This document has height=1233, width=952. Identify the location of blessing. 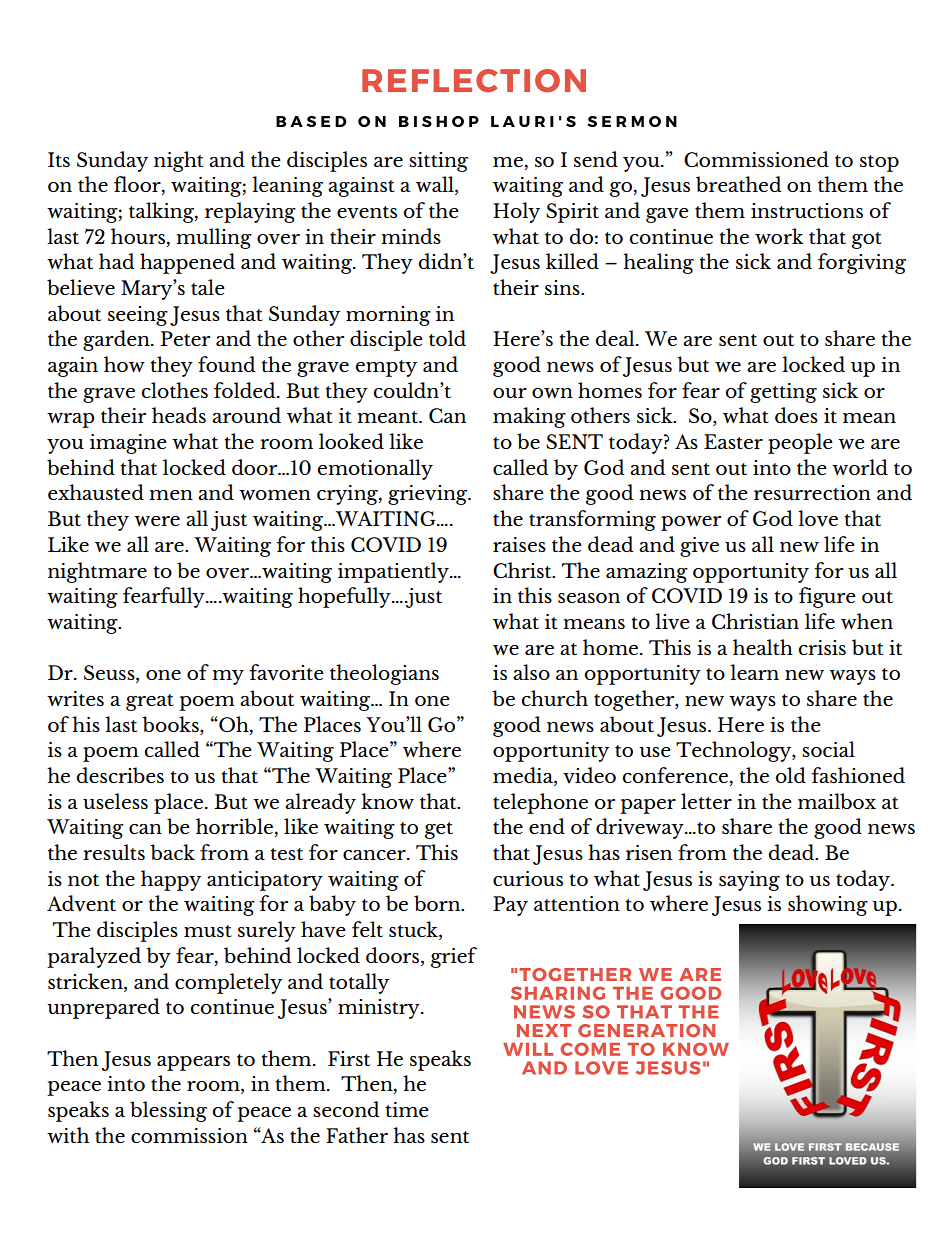
(168, 1111).
